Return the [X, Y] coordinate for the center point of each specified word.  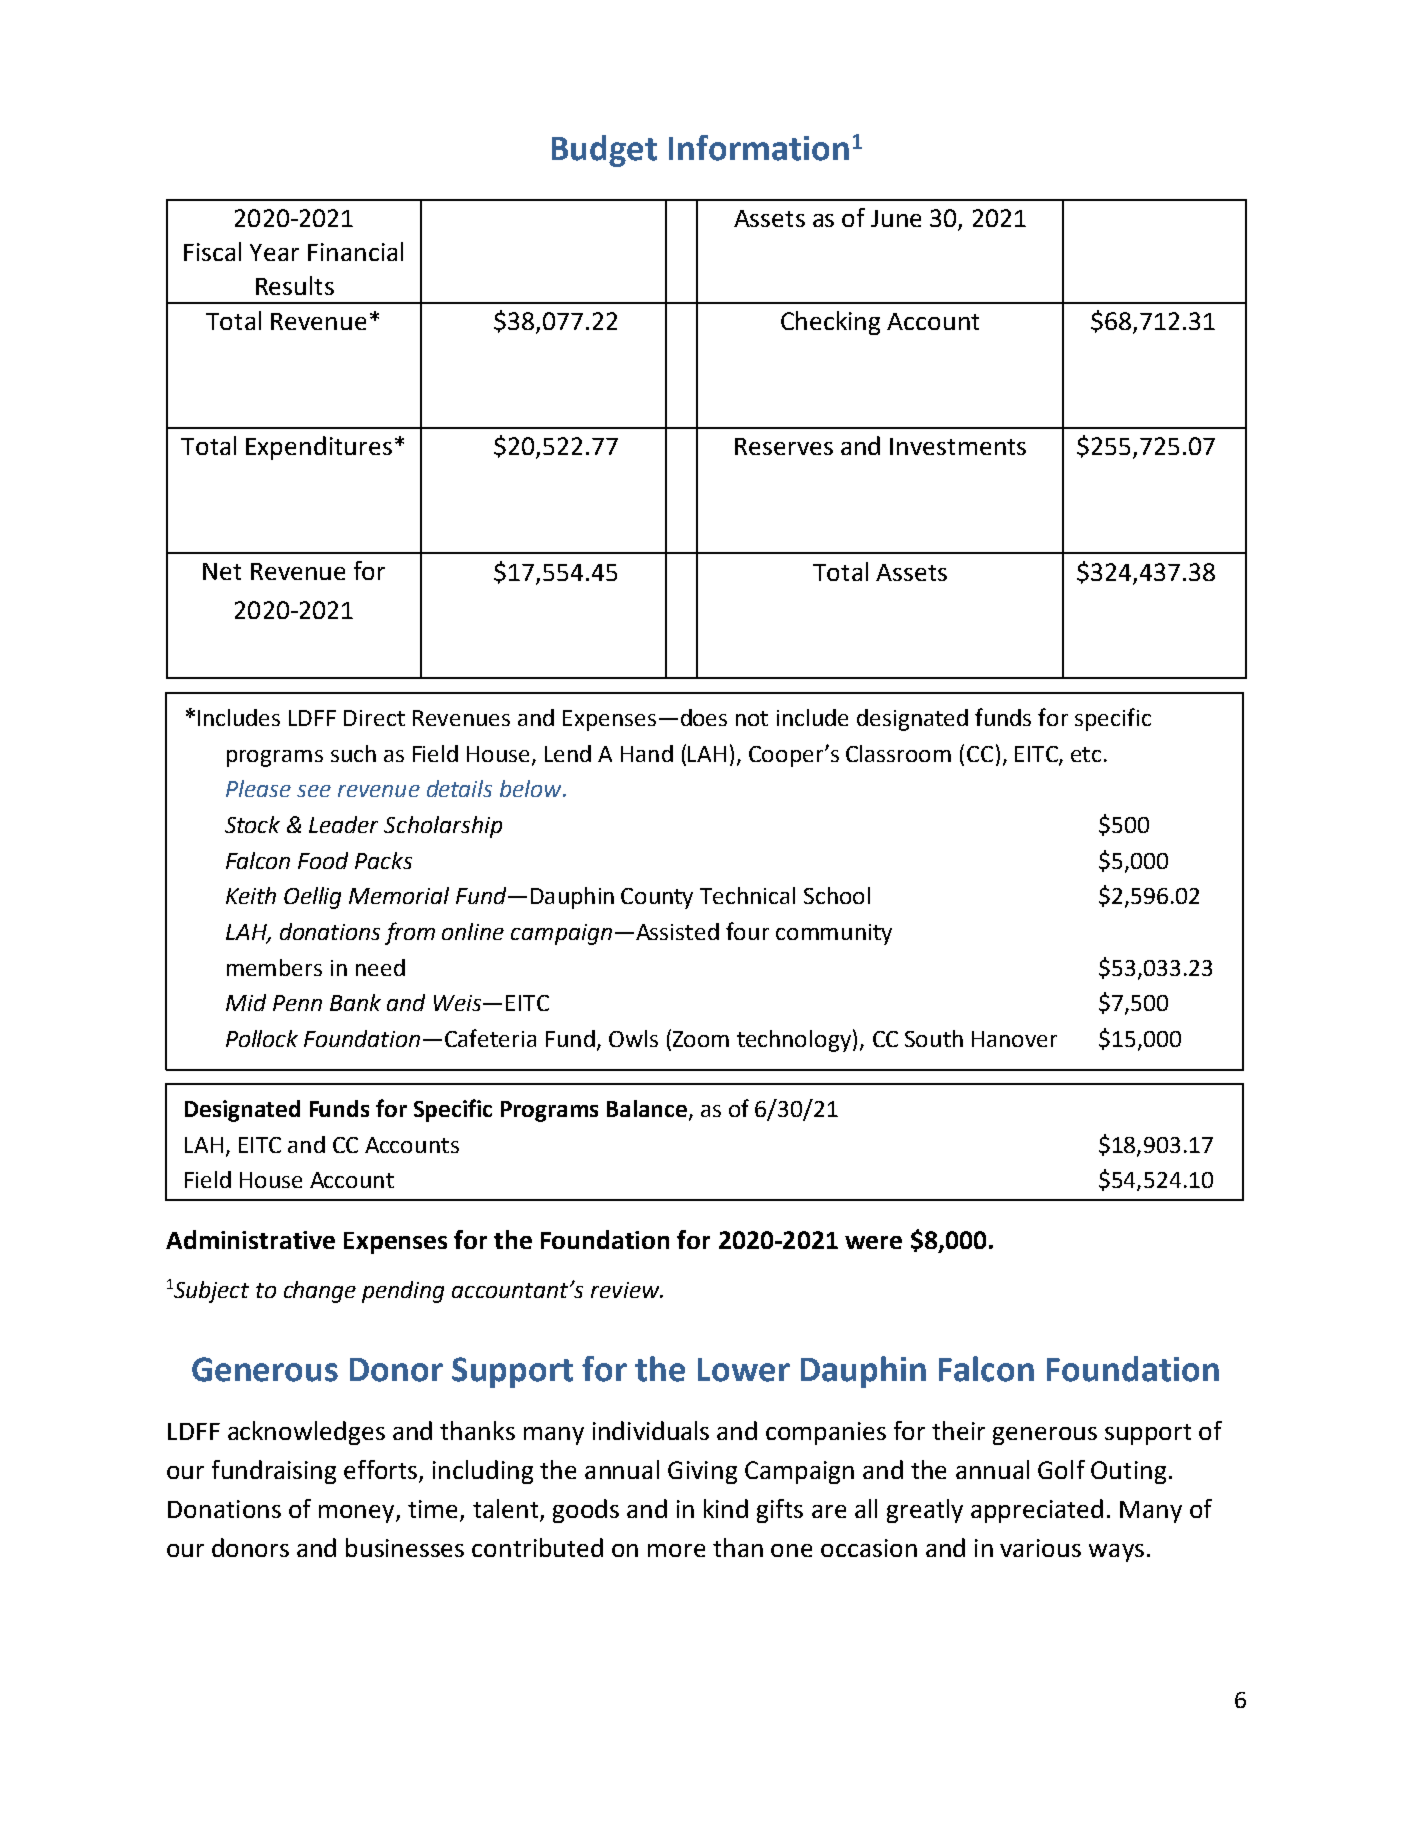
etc [1086, 754]
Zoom [701, 1039]
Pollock [262, 1038]
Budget [604, 151]
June [896, 218]
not [752, 718]
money [358, 1514]
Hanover [1014, 1039]
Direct [374, 718]
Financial [355, 251]
